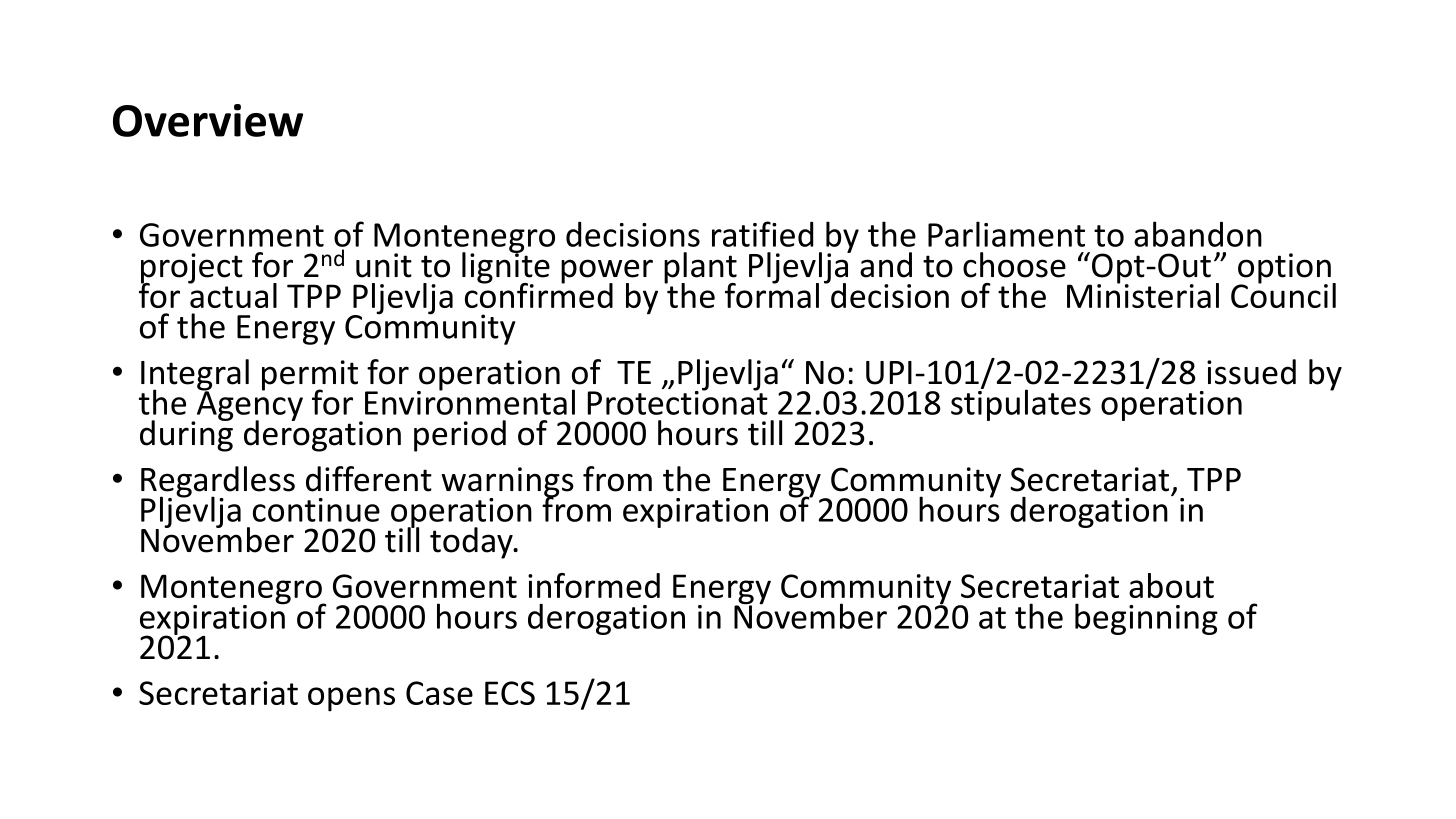 This screenshot has width=1456, height=819. What do you see at coordinates (351, 699) in the screenshot?
I see `opens` at bounding box center [351, 699].
